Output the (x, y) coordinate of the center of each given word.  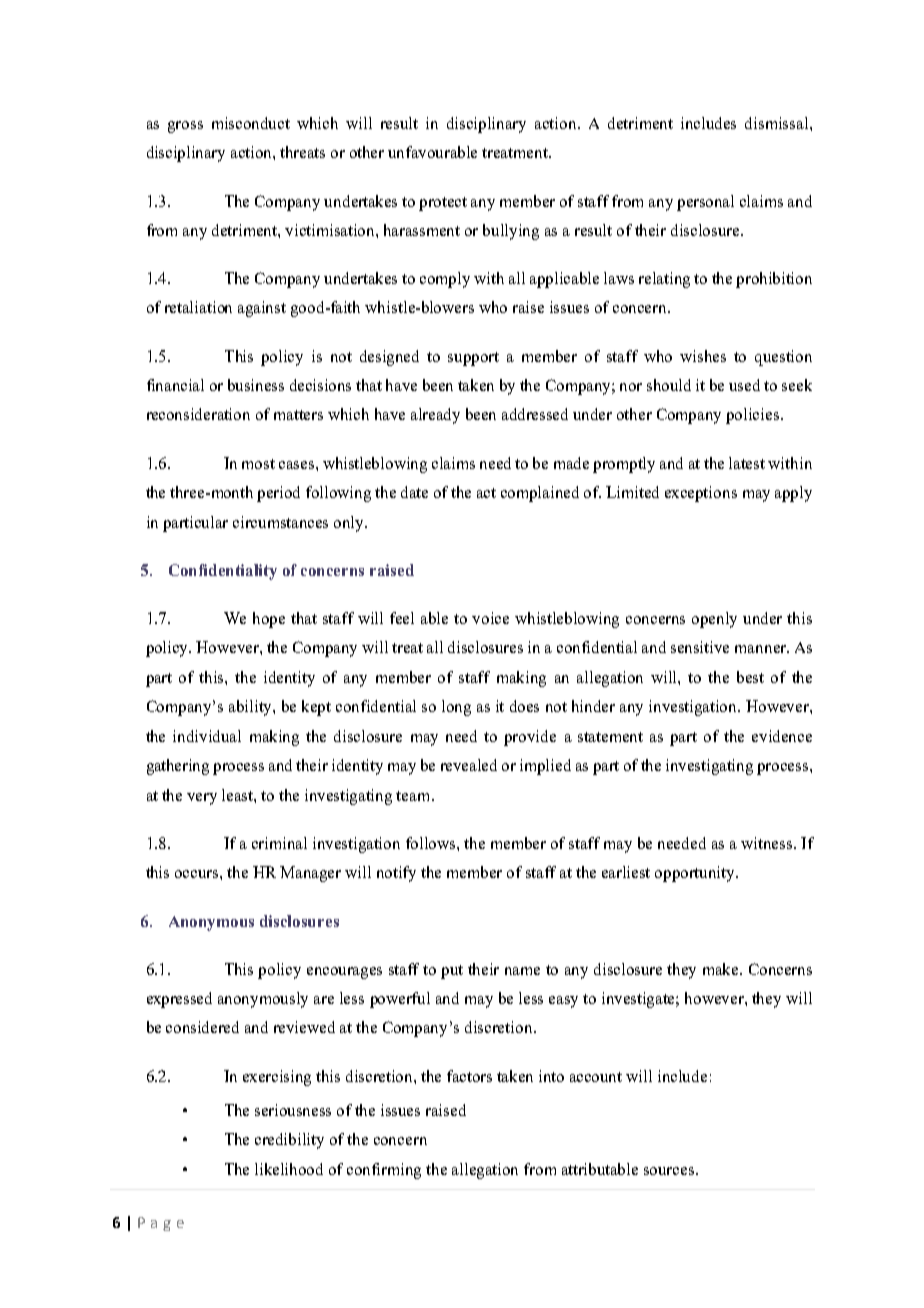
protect (443, 204)
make (722, 969)
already (435, 416)
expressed (179, 1000)
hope (269, 620)
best (750, 677)
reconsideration (198, 414)
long (456, 708)
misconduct (251, 123)
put (452, 972)
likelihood (289, 1169)
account (596, 1077)
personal (705, 203)
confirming (384, 1171)
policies (754, 416)
